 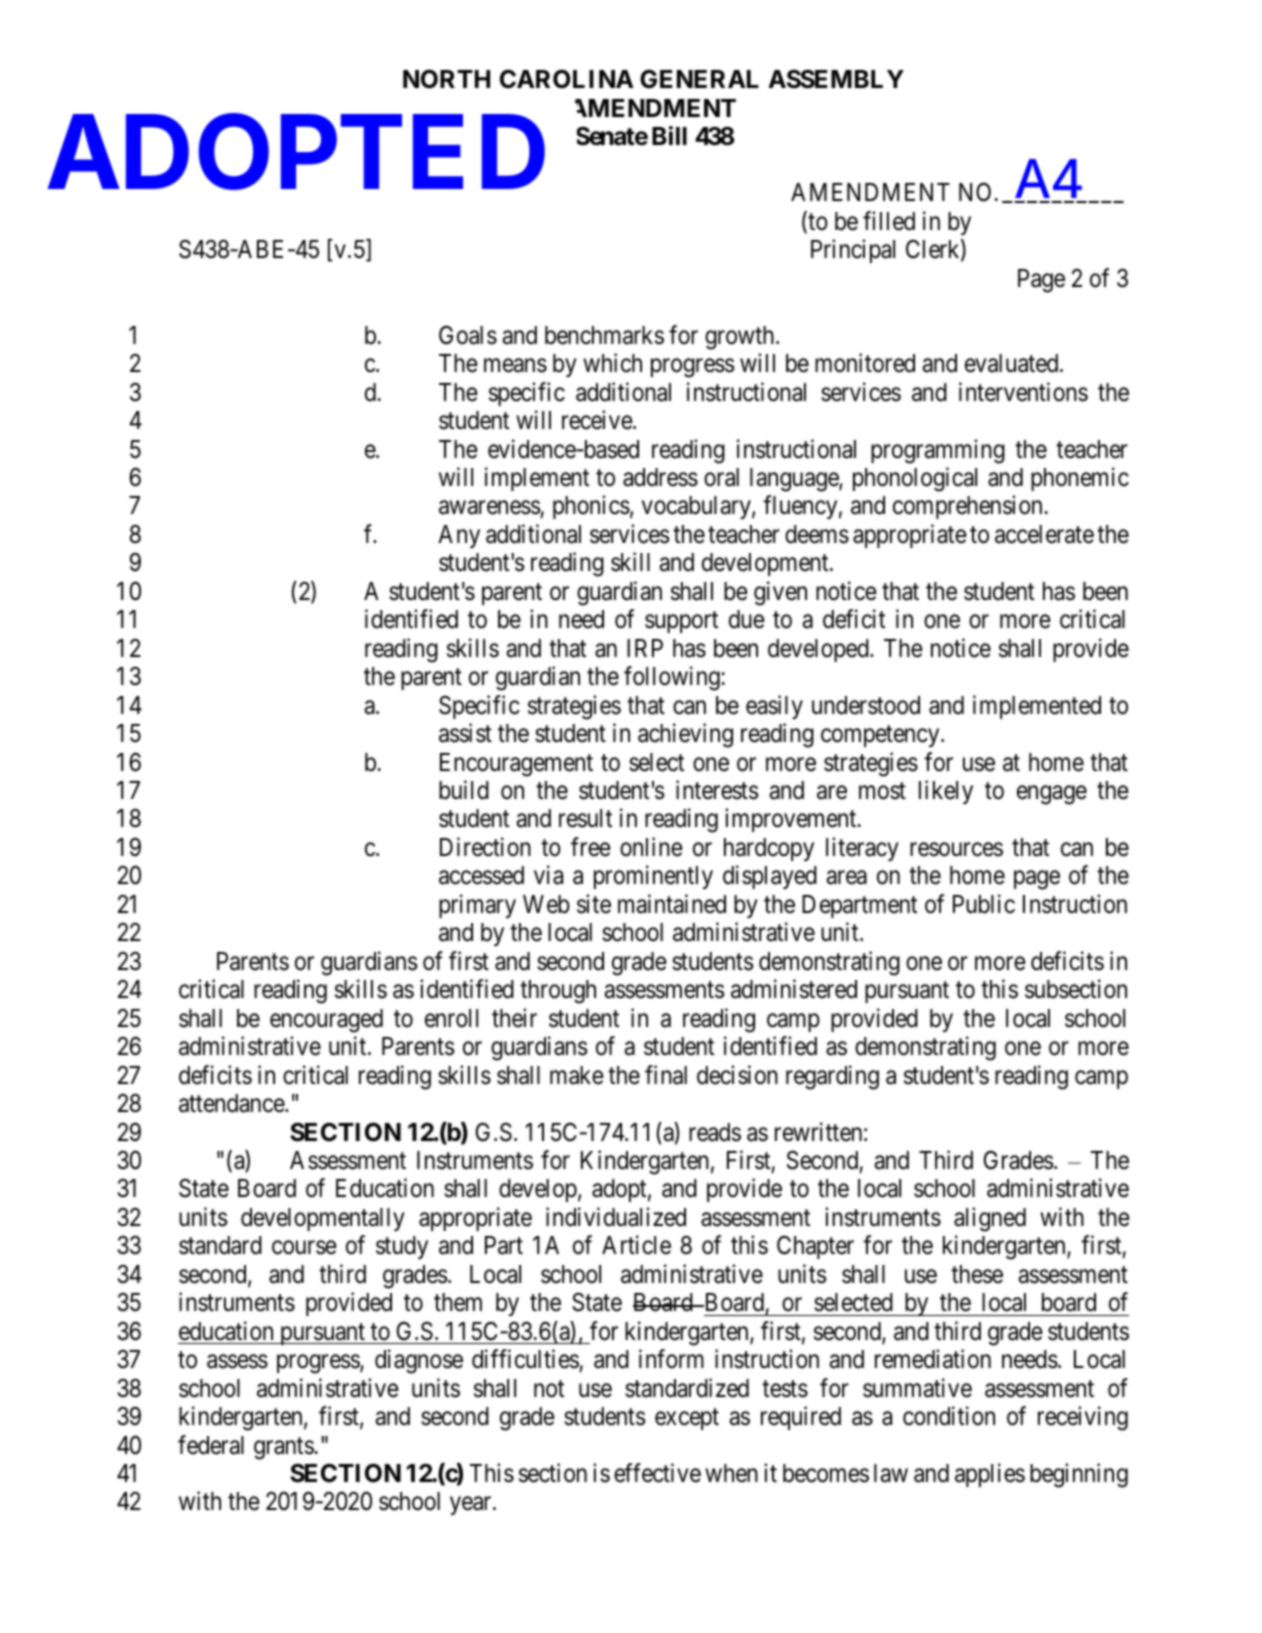 I want to click on address, so click(x=660, y=477).
